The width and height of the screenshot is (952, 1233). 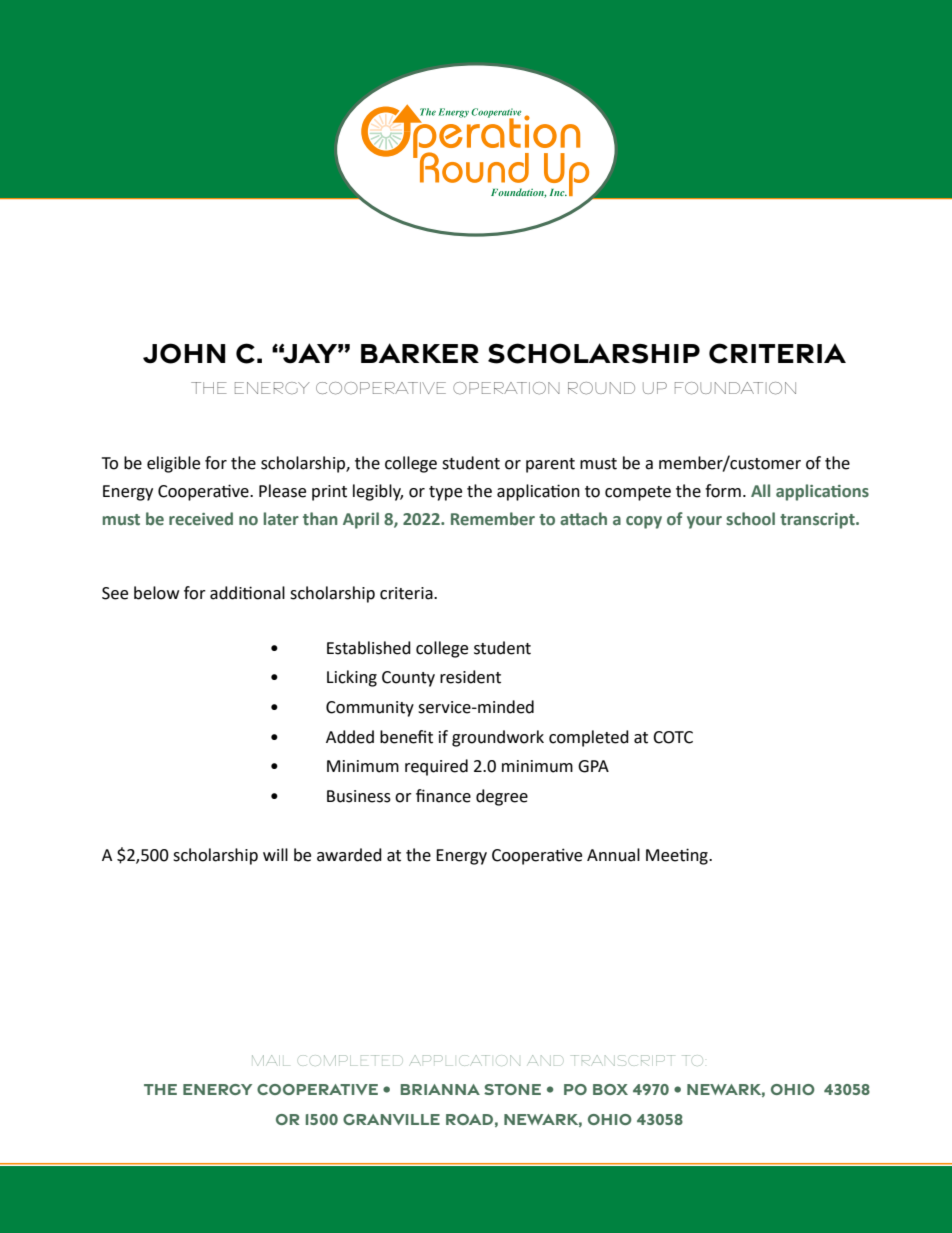 What do you see at coordinates (704, 522) in the screenshot?
I see `your` at bounding box center [704, 522].
